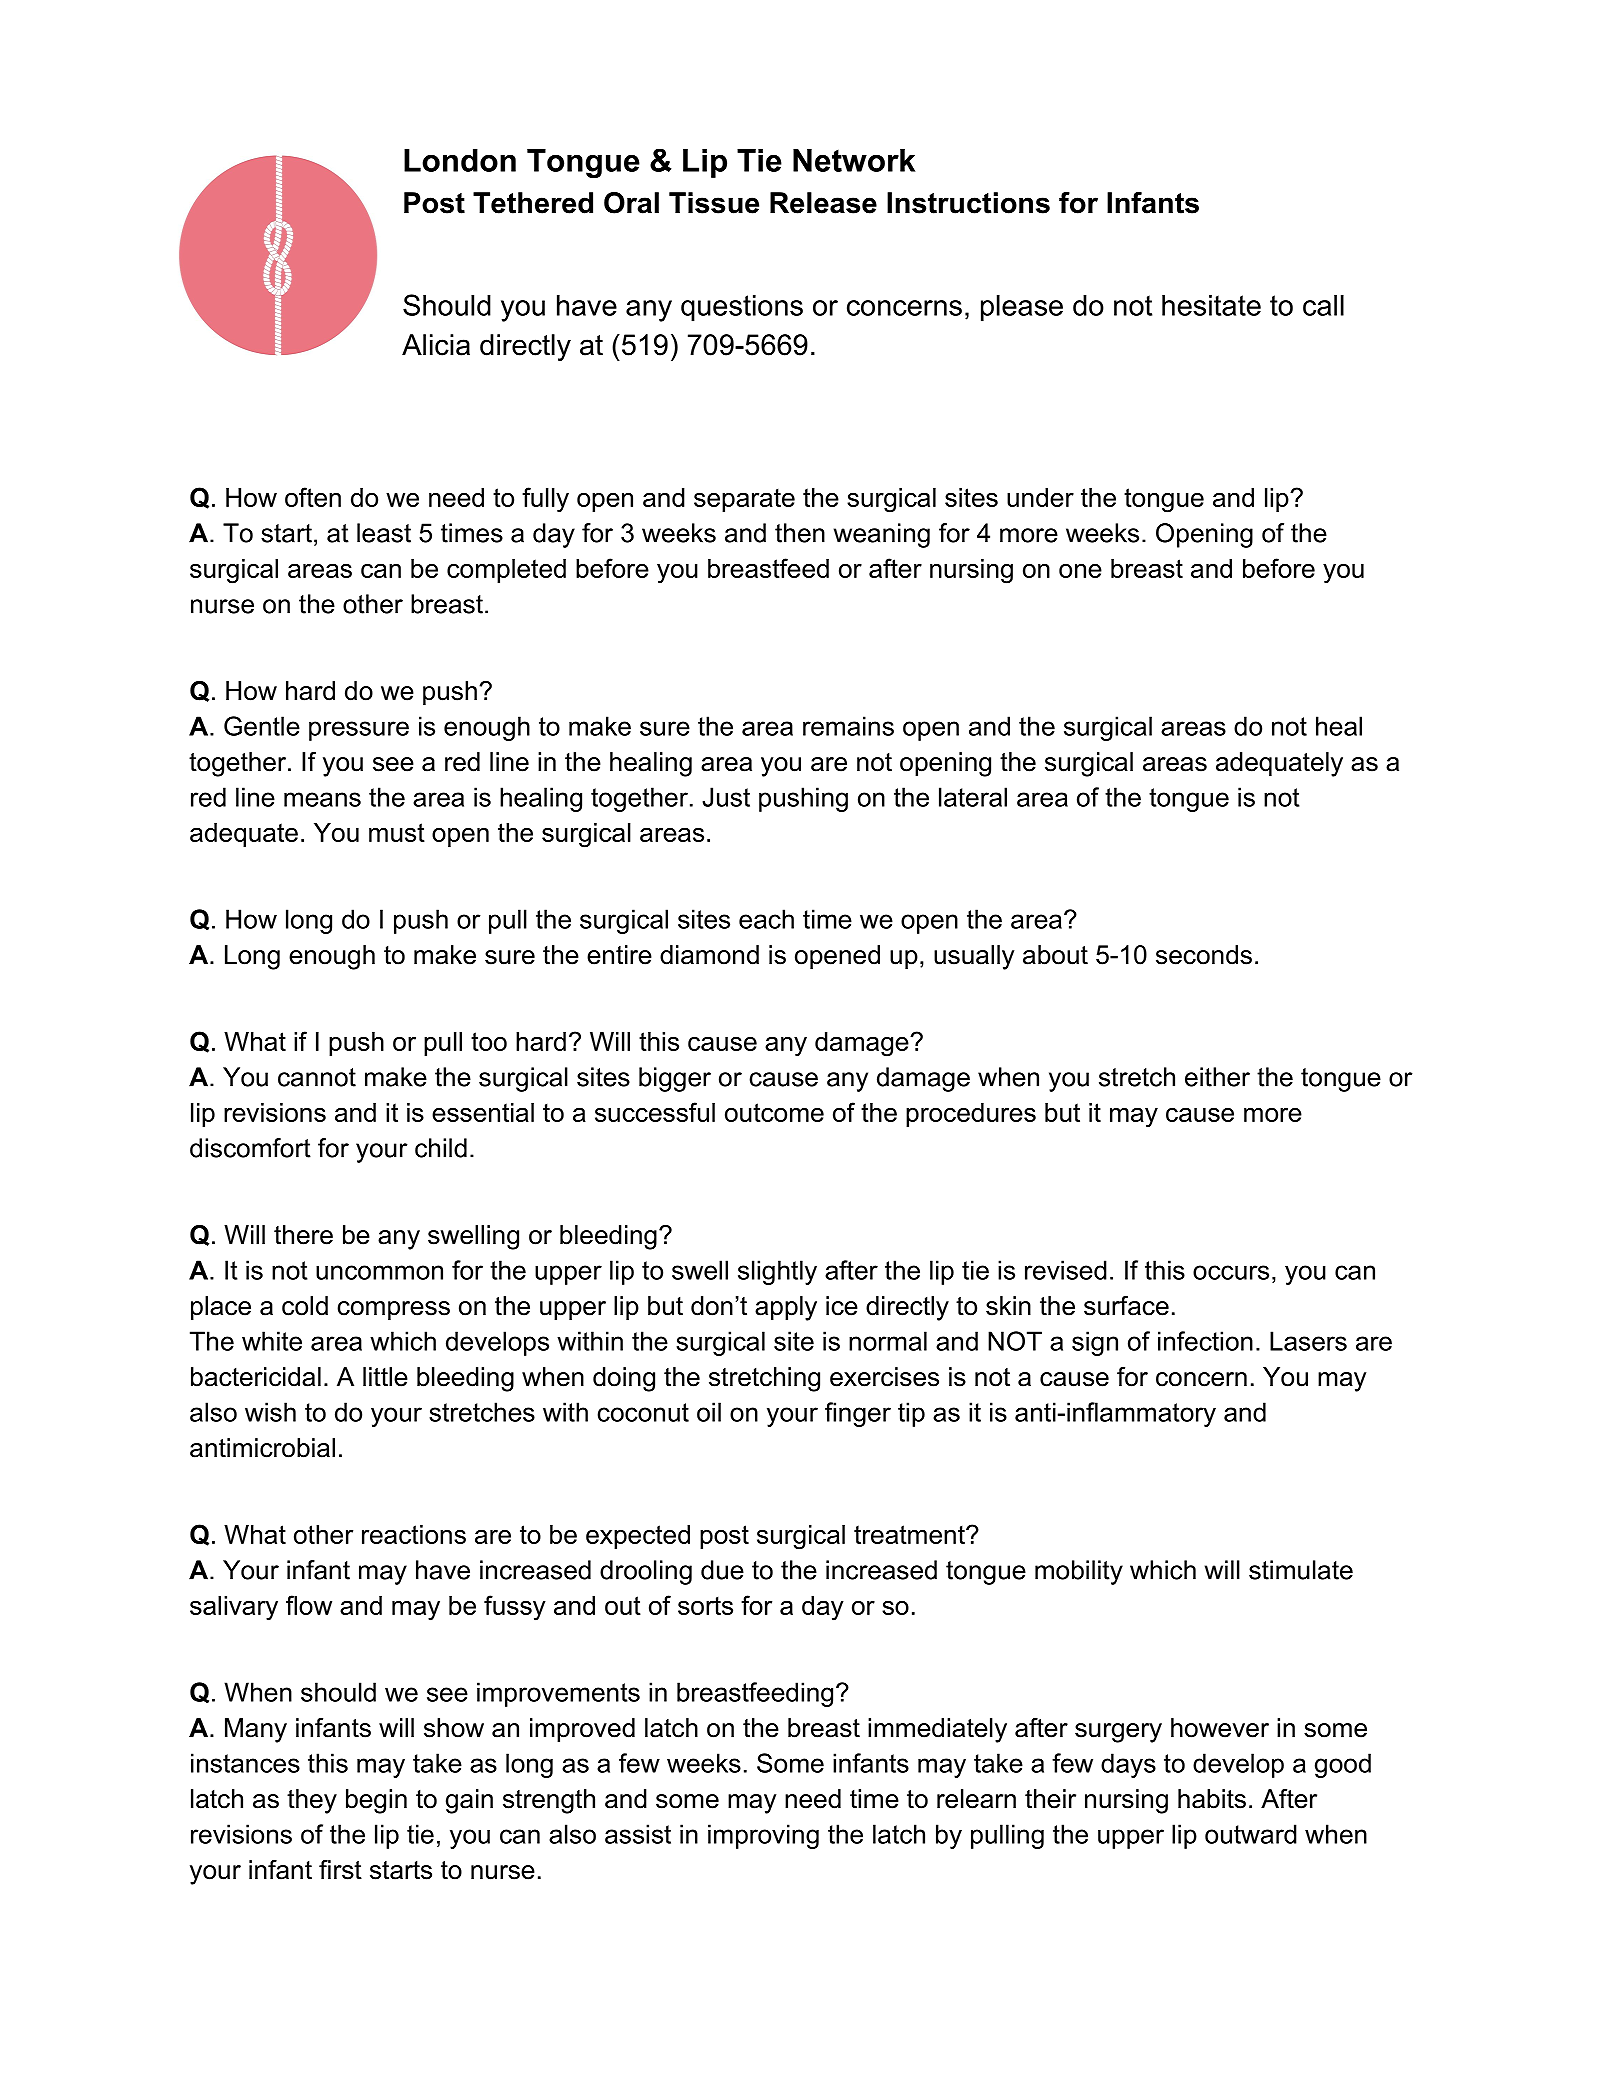 This screenshot has height=2082, width=1609. Describe the element at coordinates (414, 1534) in the screenshot. I see `reactions` at that location.
